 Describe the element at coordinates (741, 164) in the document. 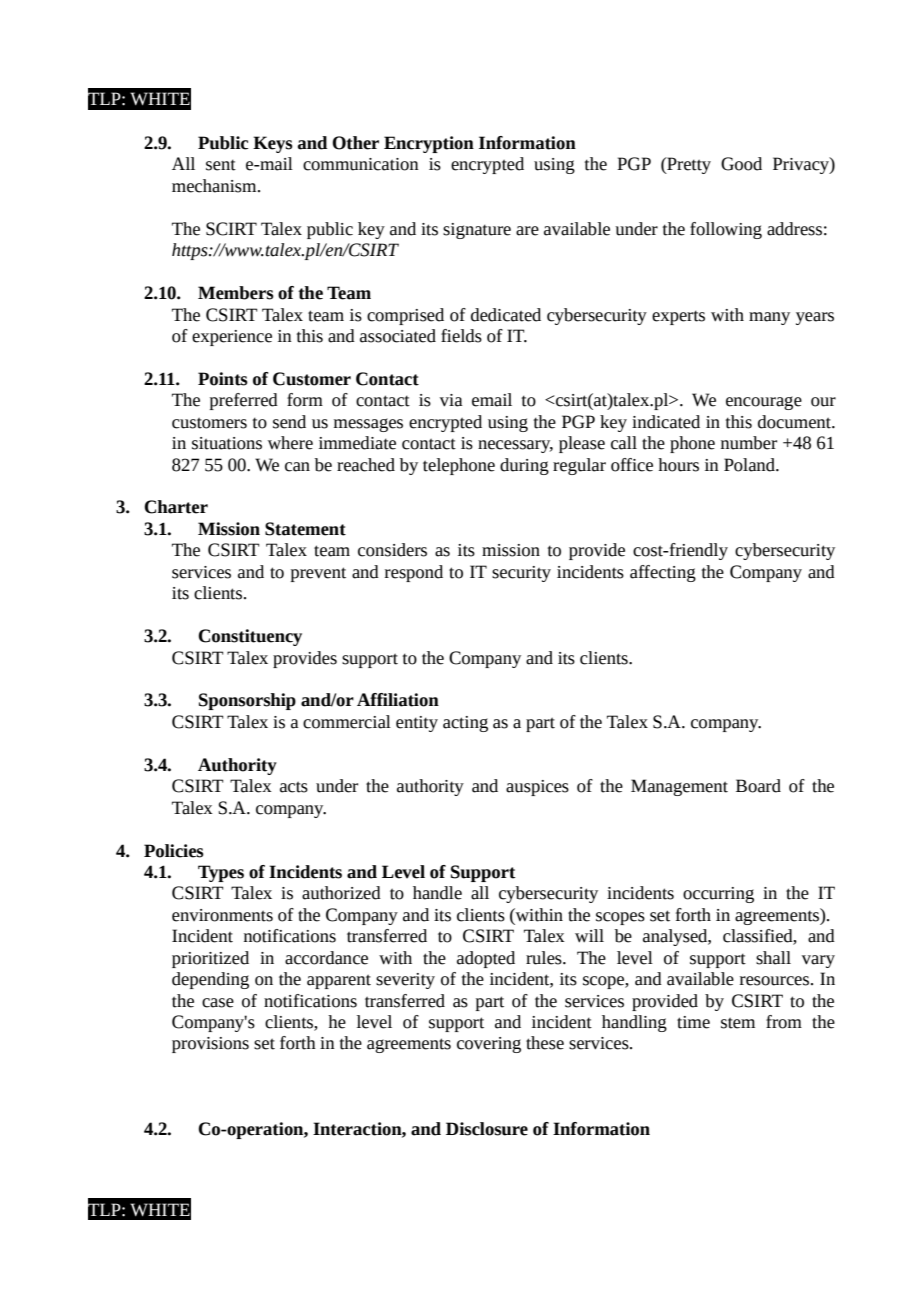

I see `Good` at that location.
